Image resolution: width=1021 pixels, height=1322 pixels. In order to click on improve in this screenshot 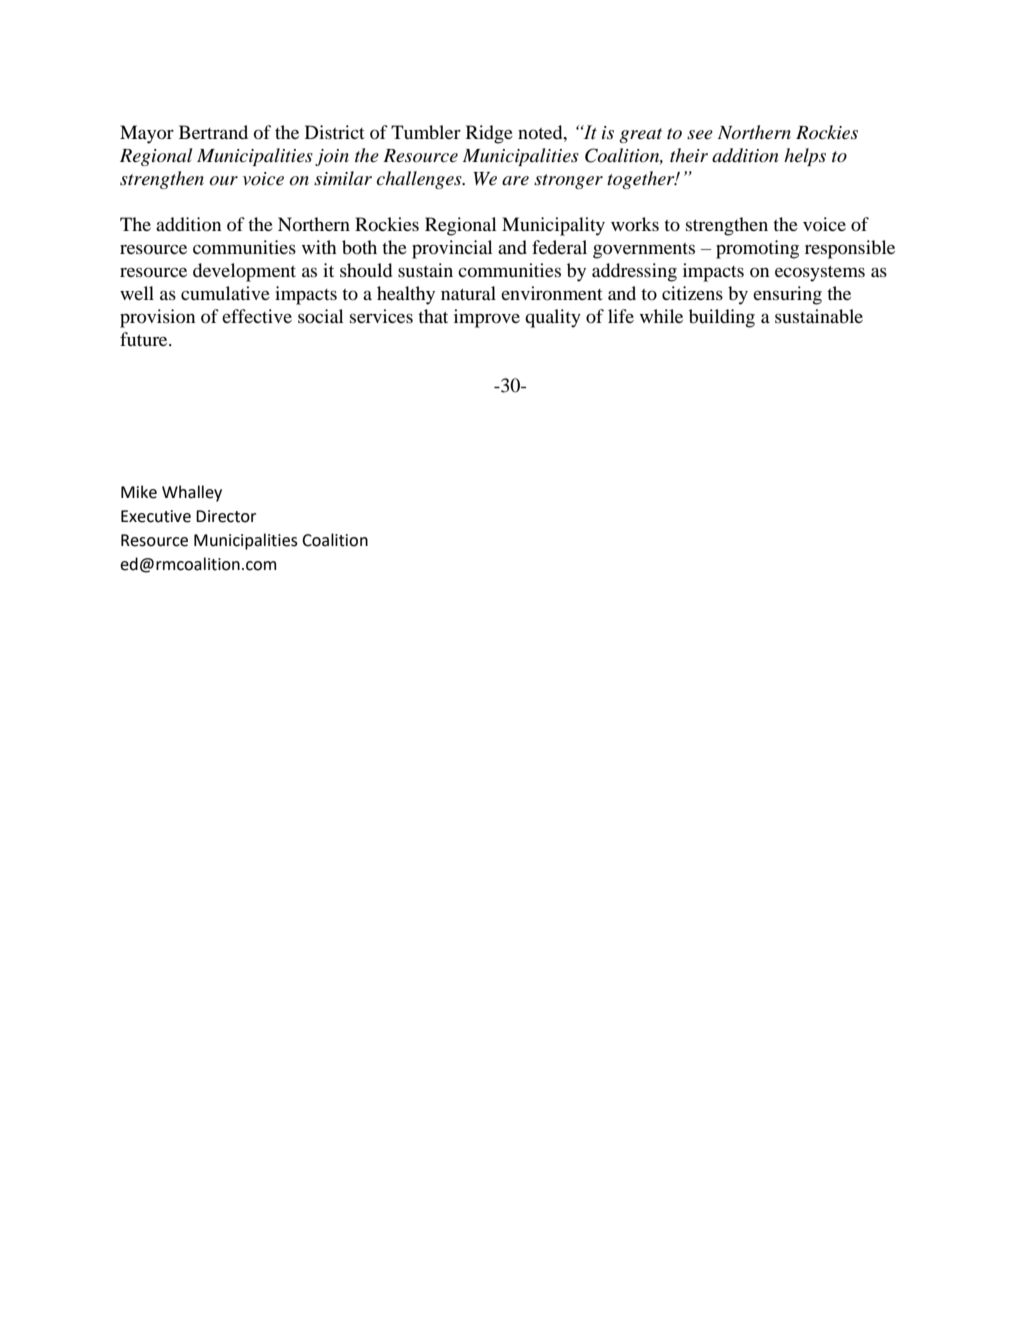, I will do `click(487, 318)`.
